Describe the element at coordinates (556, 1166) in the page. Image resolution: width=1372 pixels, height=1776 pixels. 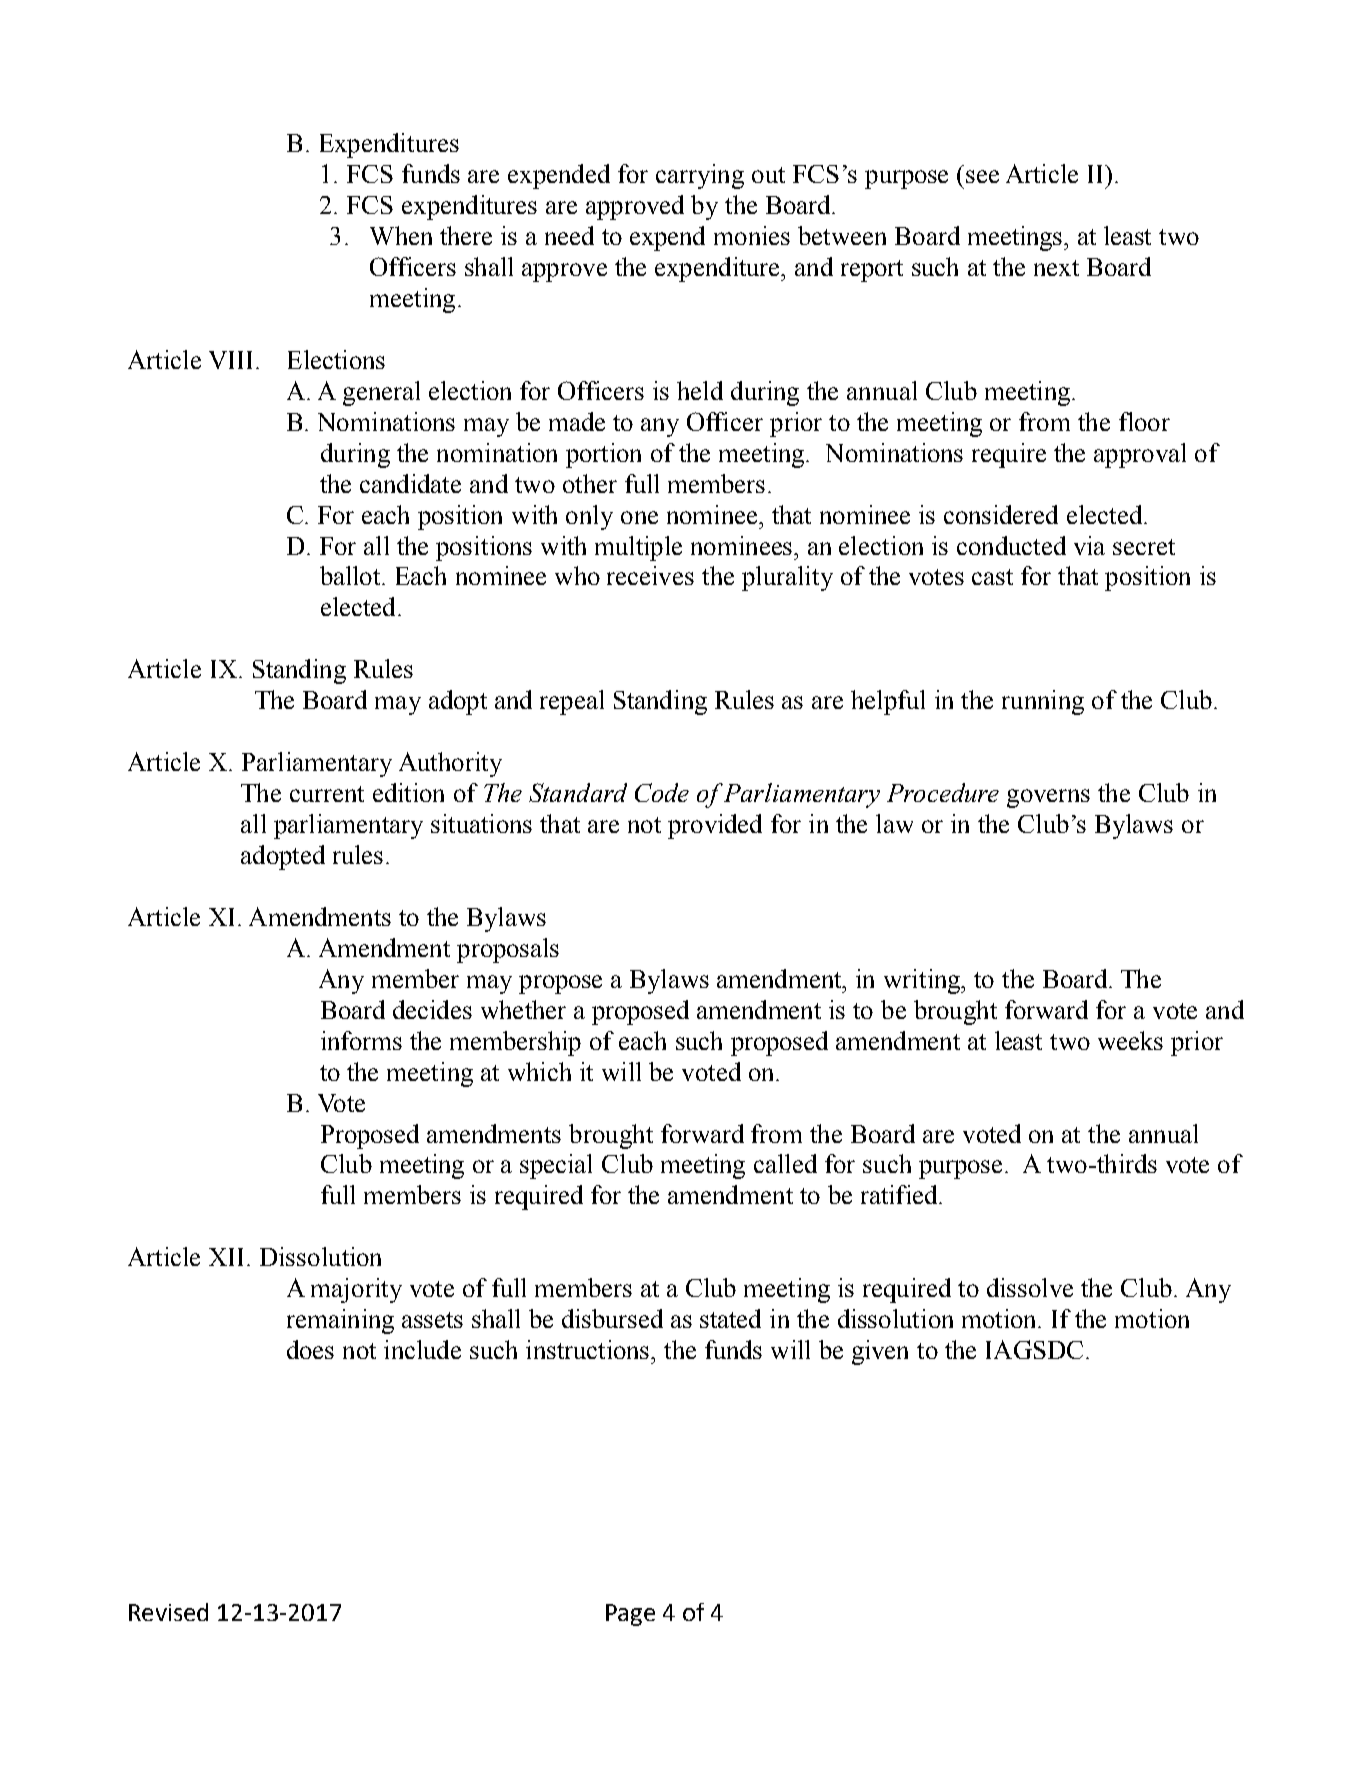
I see `special` at that location.
